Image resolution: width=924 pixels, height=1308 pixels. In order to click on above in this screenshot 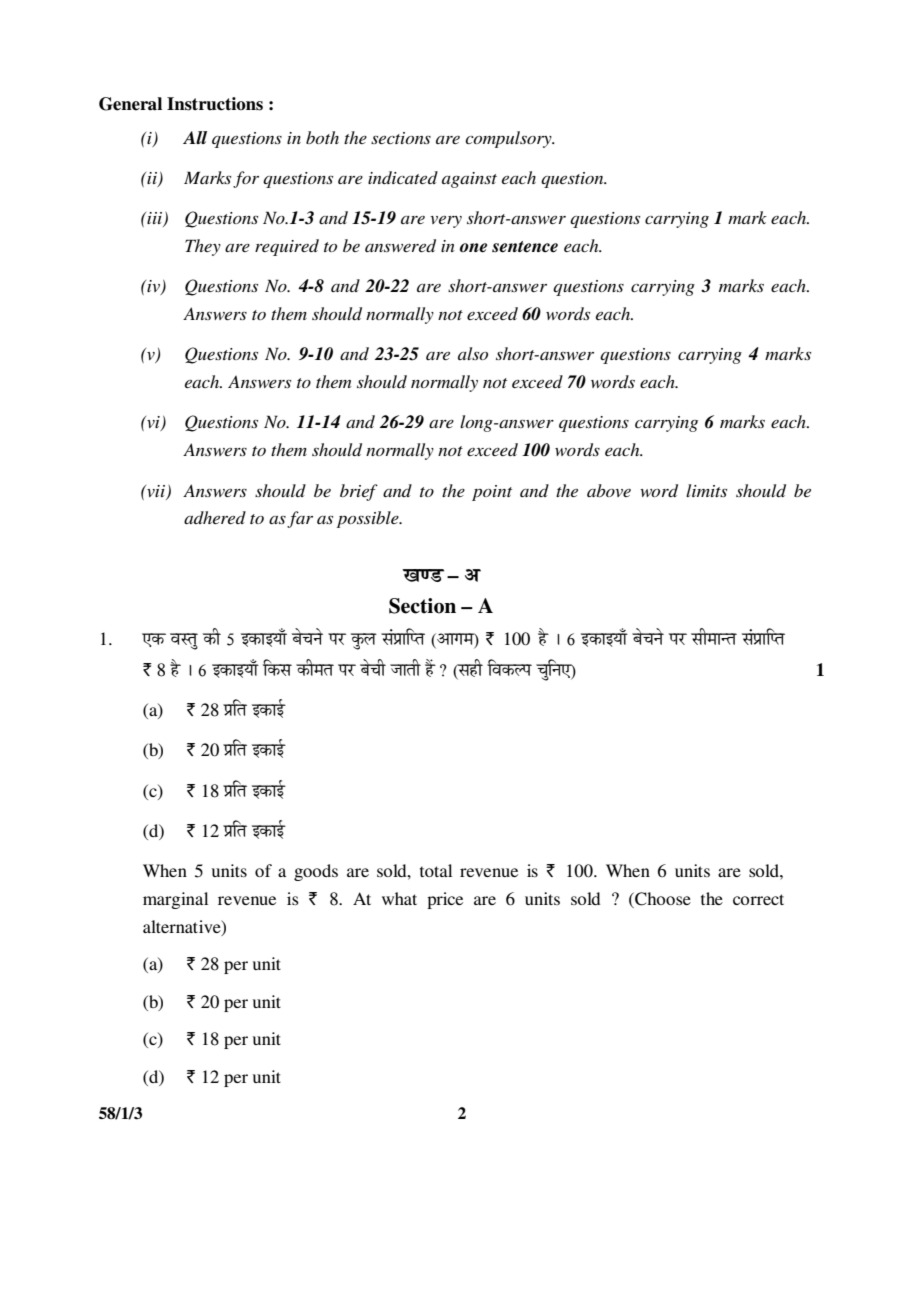, I will do `click(609, 490)`.
